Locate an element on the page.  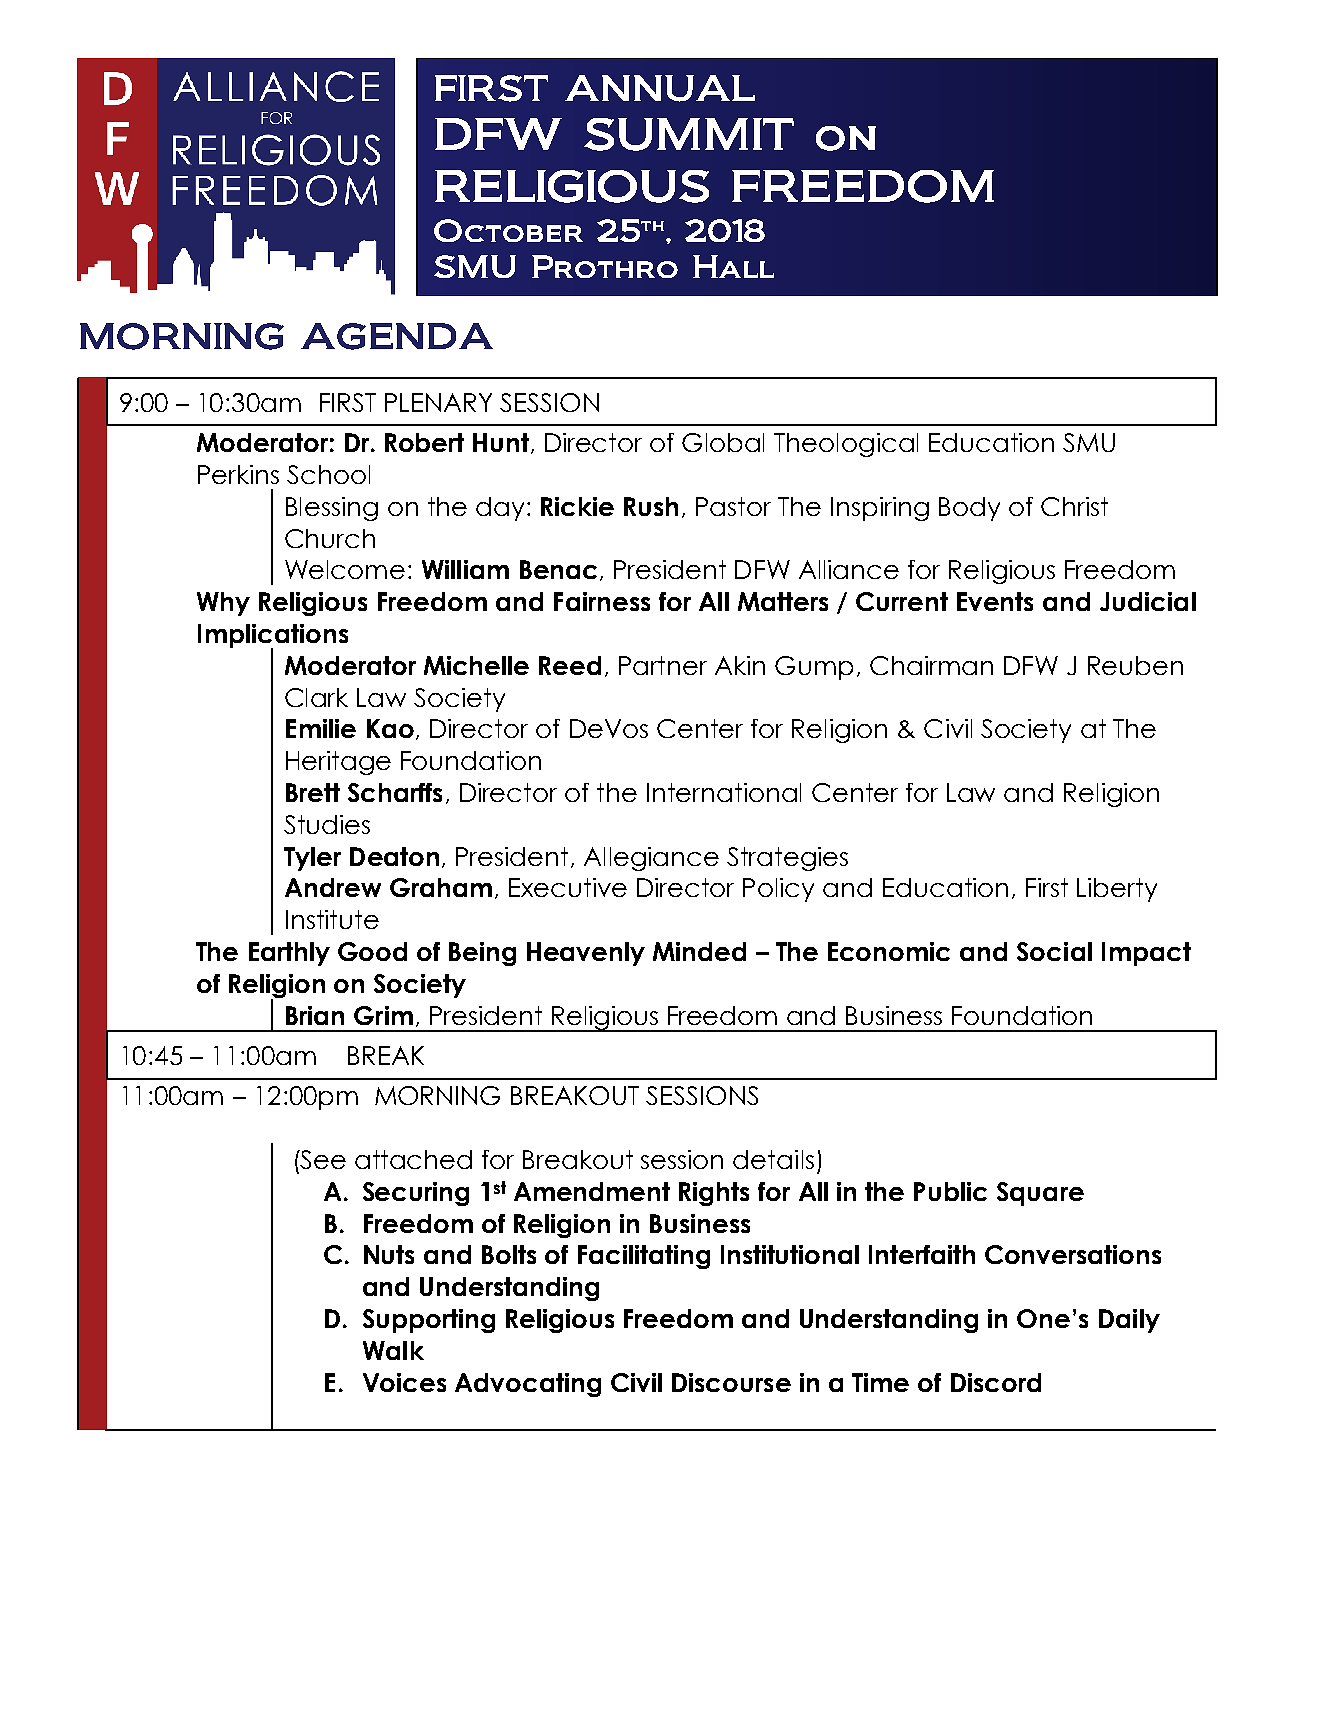
Brian is located at coordinates (315, 1015).
